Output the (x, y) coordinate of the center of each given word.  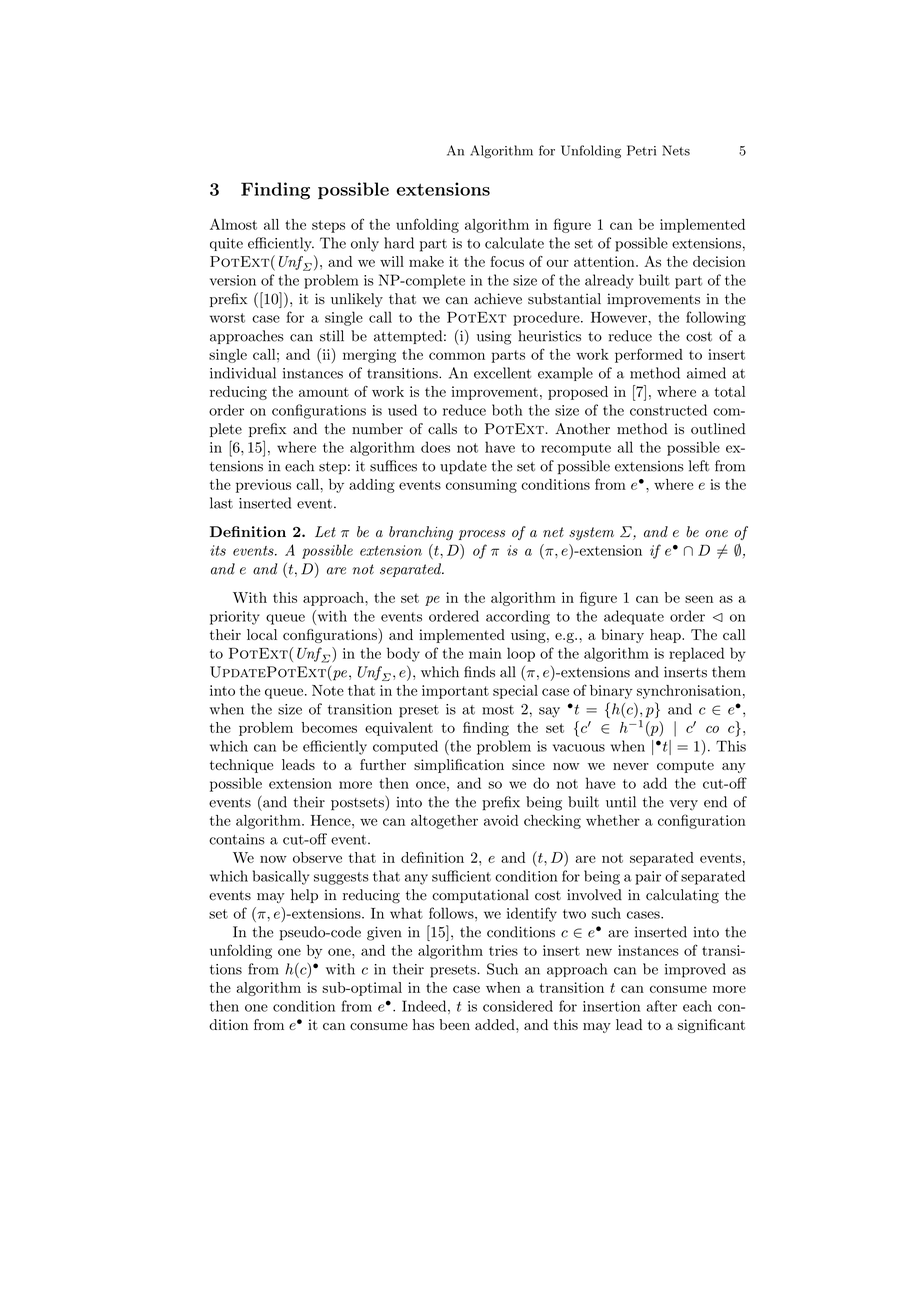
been (454, 1024)
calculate (514, 243)
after (661, 1006)
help (304, 896)
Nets (676, 150)
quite (226, 244)
